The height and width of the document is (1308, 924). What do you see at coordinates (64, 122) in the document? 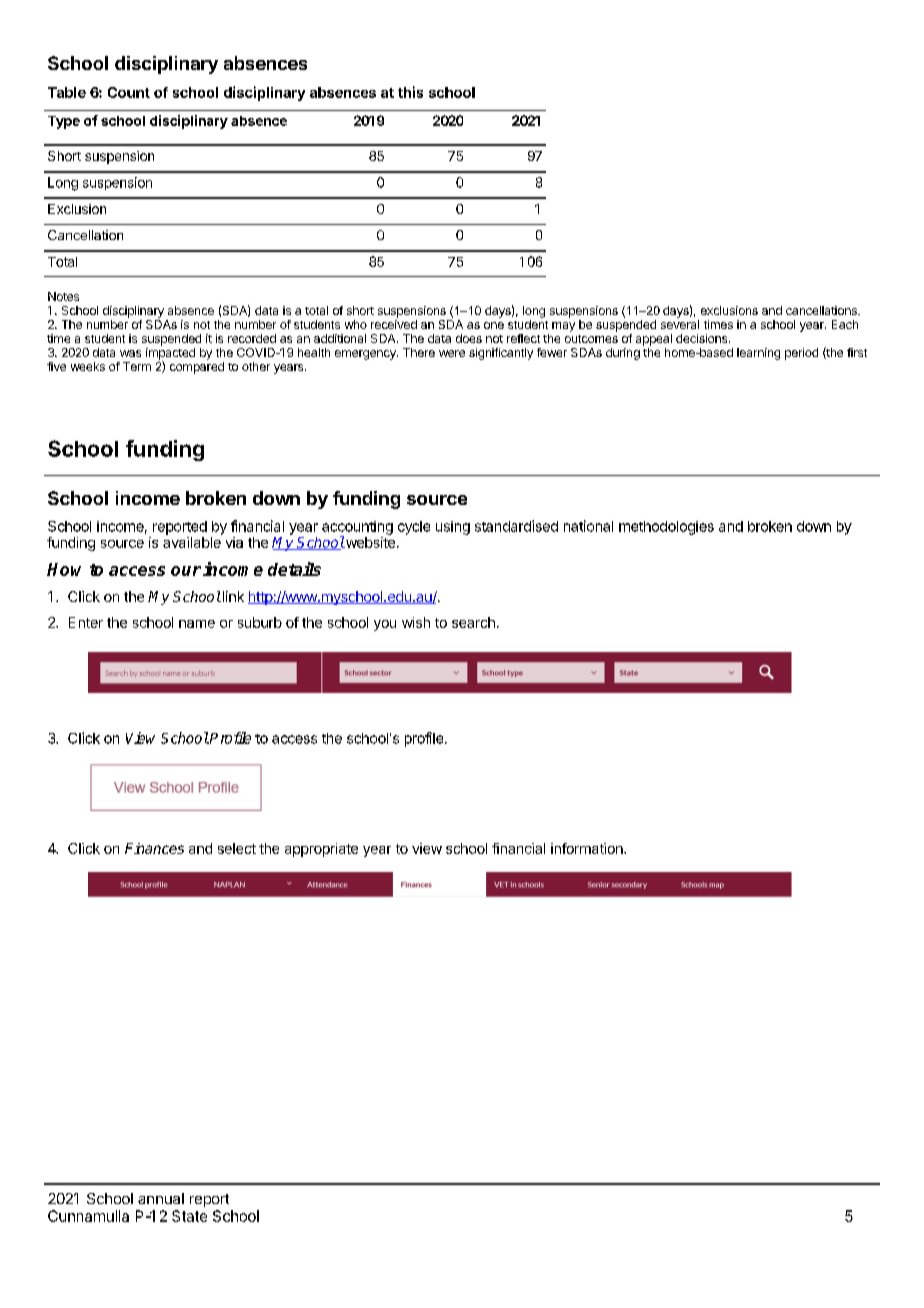
I see `Type` at bounding box center [64, 122].
